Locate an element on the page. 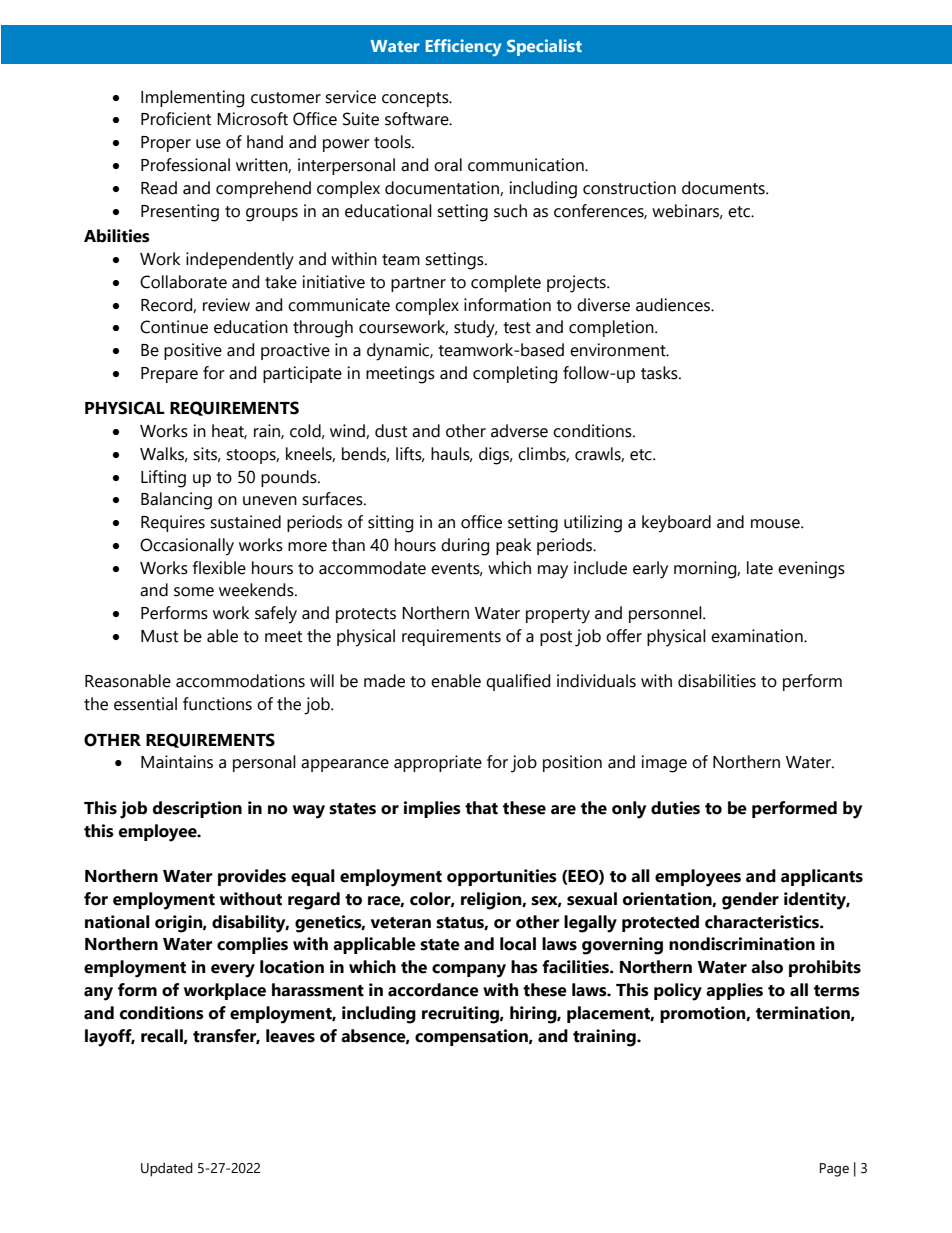 The height and width of the page is (1233, 952). duties is located at coordinates (675, 808).
